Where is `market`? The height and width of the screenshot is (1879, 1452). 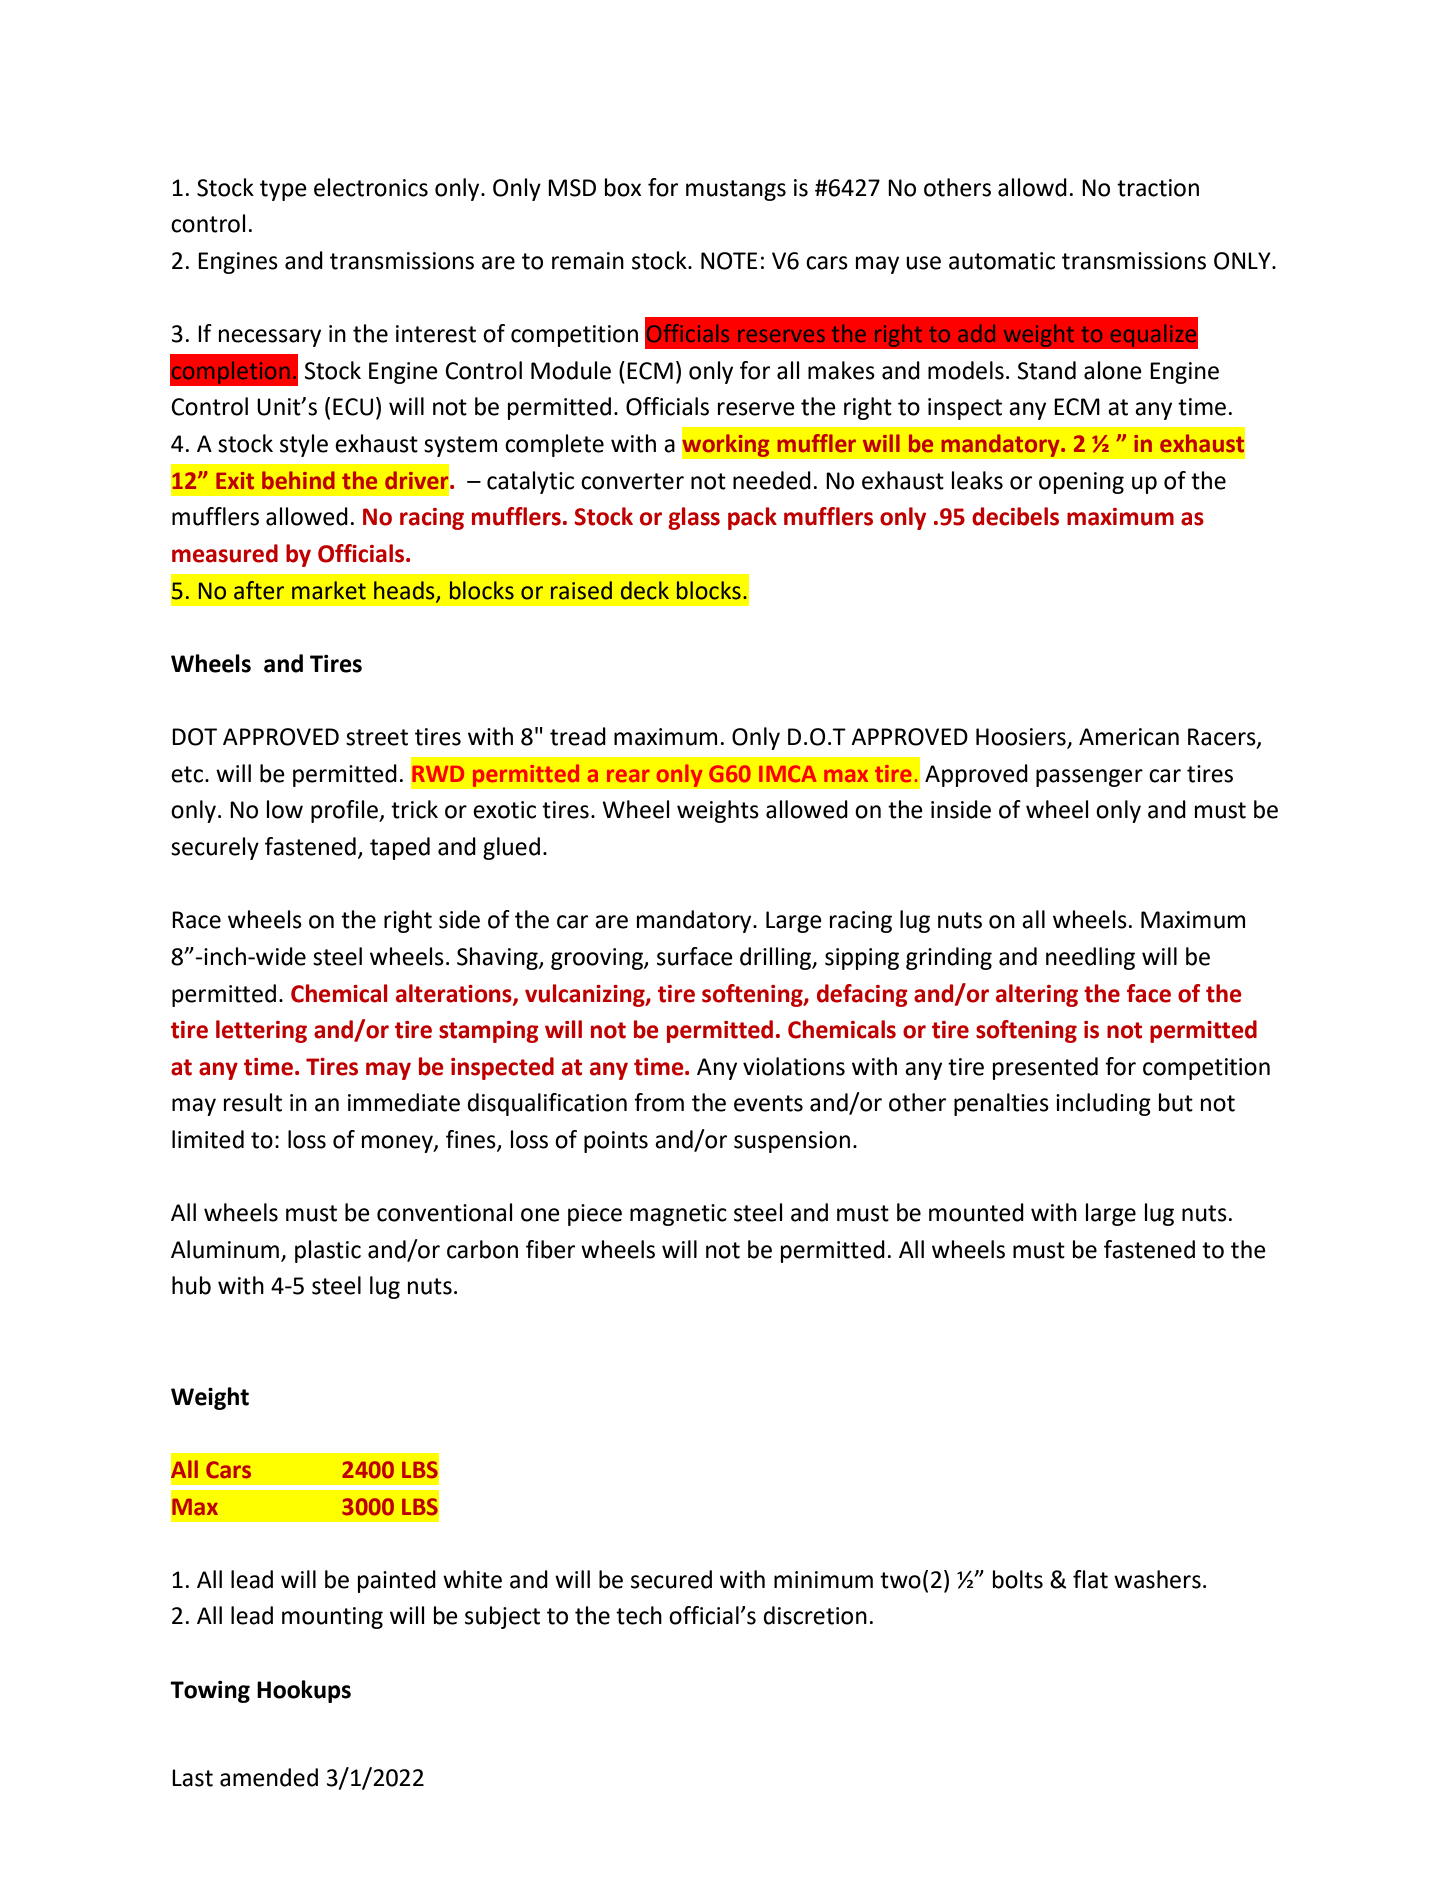 market is located at coordinates (329, 590).
